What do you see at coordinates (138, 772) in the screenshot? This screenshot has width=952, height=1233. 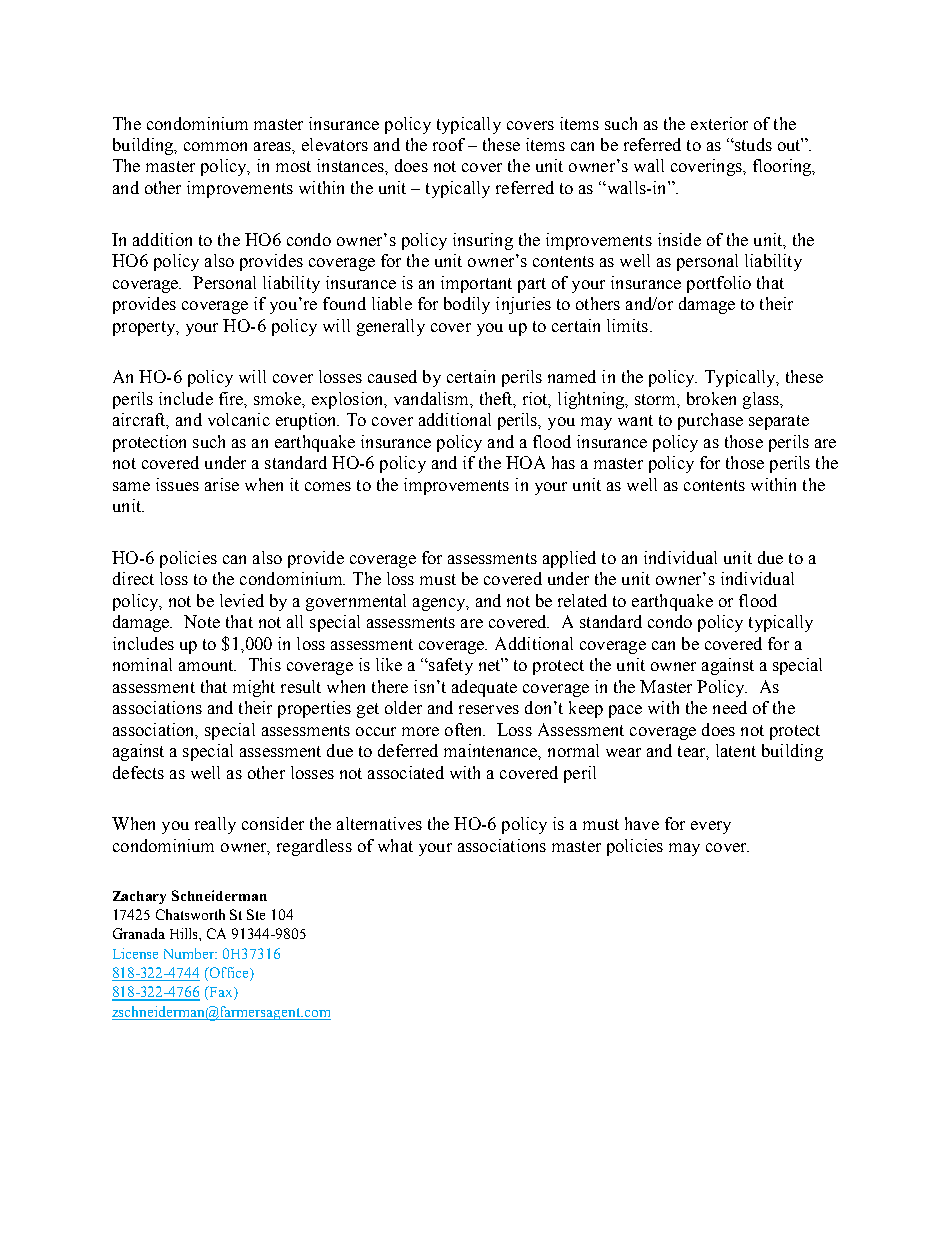 I see `defects` at bounding box center [138, 772].
